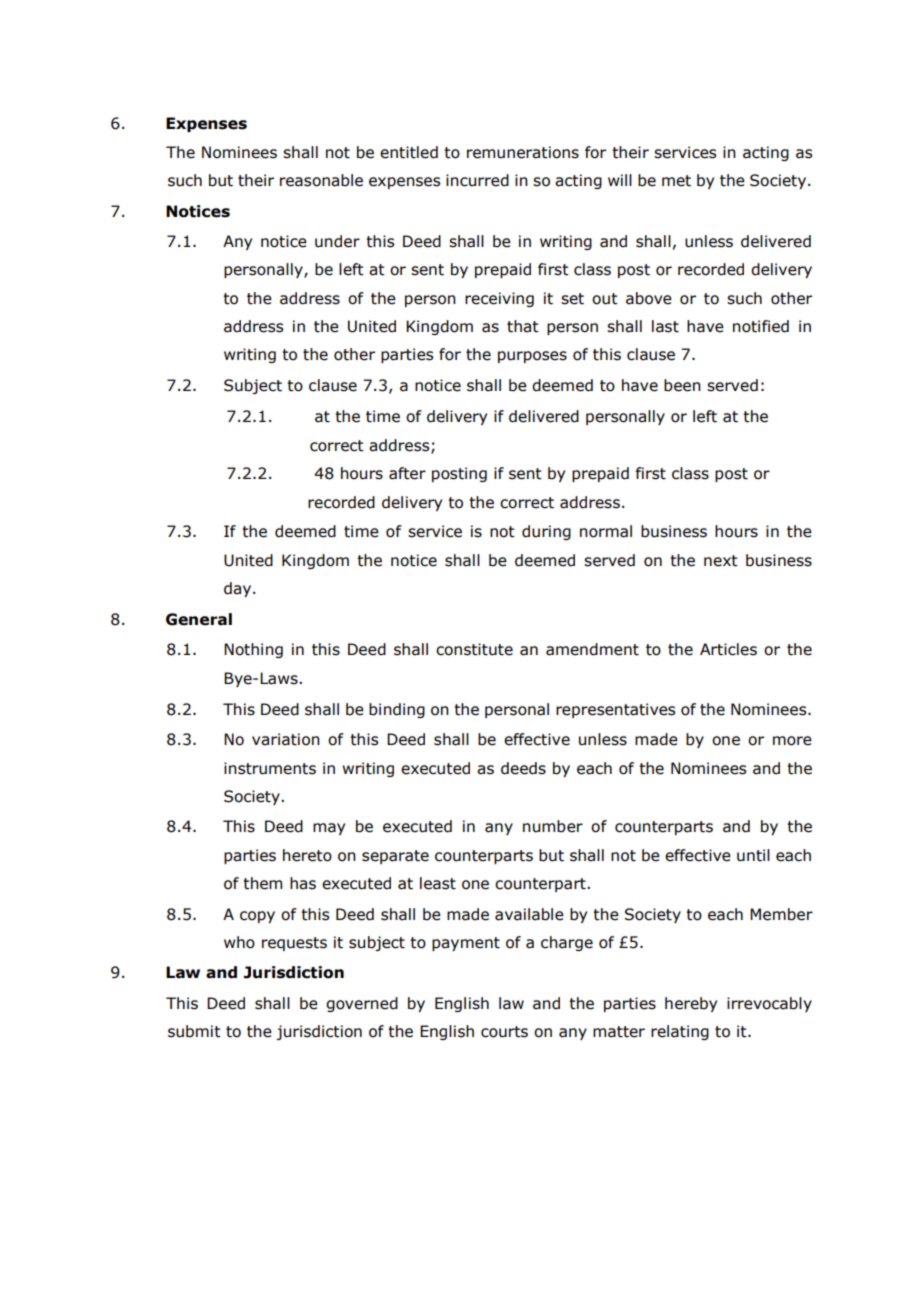 This page has width=924, height=1307. I want to click on day, so click(239, 589).
